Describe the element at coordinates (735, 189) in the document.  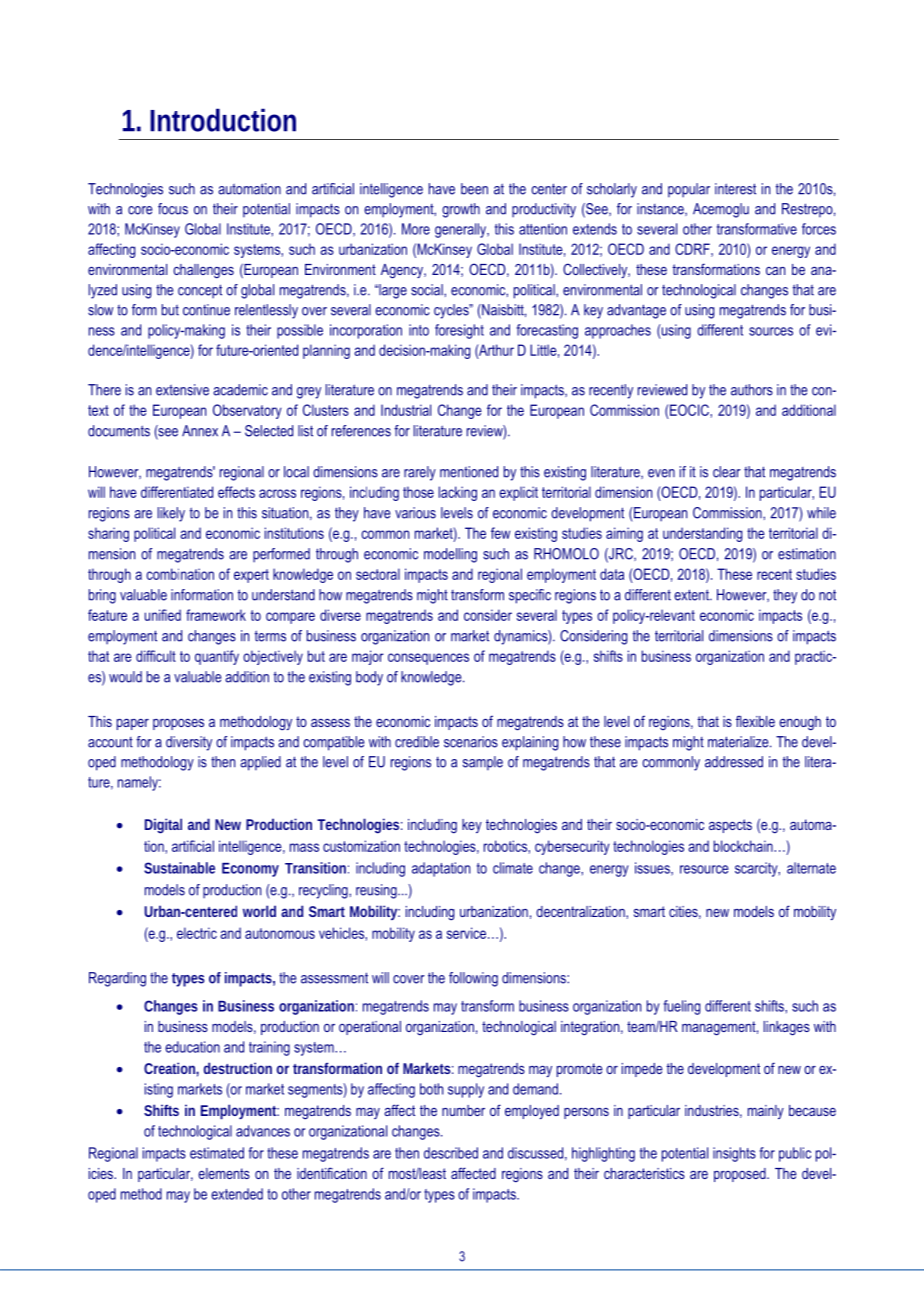
I see `interest` at that location.
